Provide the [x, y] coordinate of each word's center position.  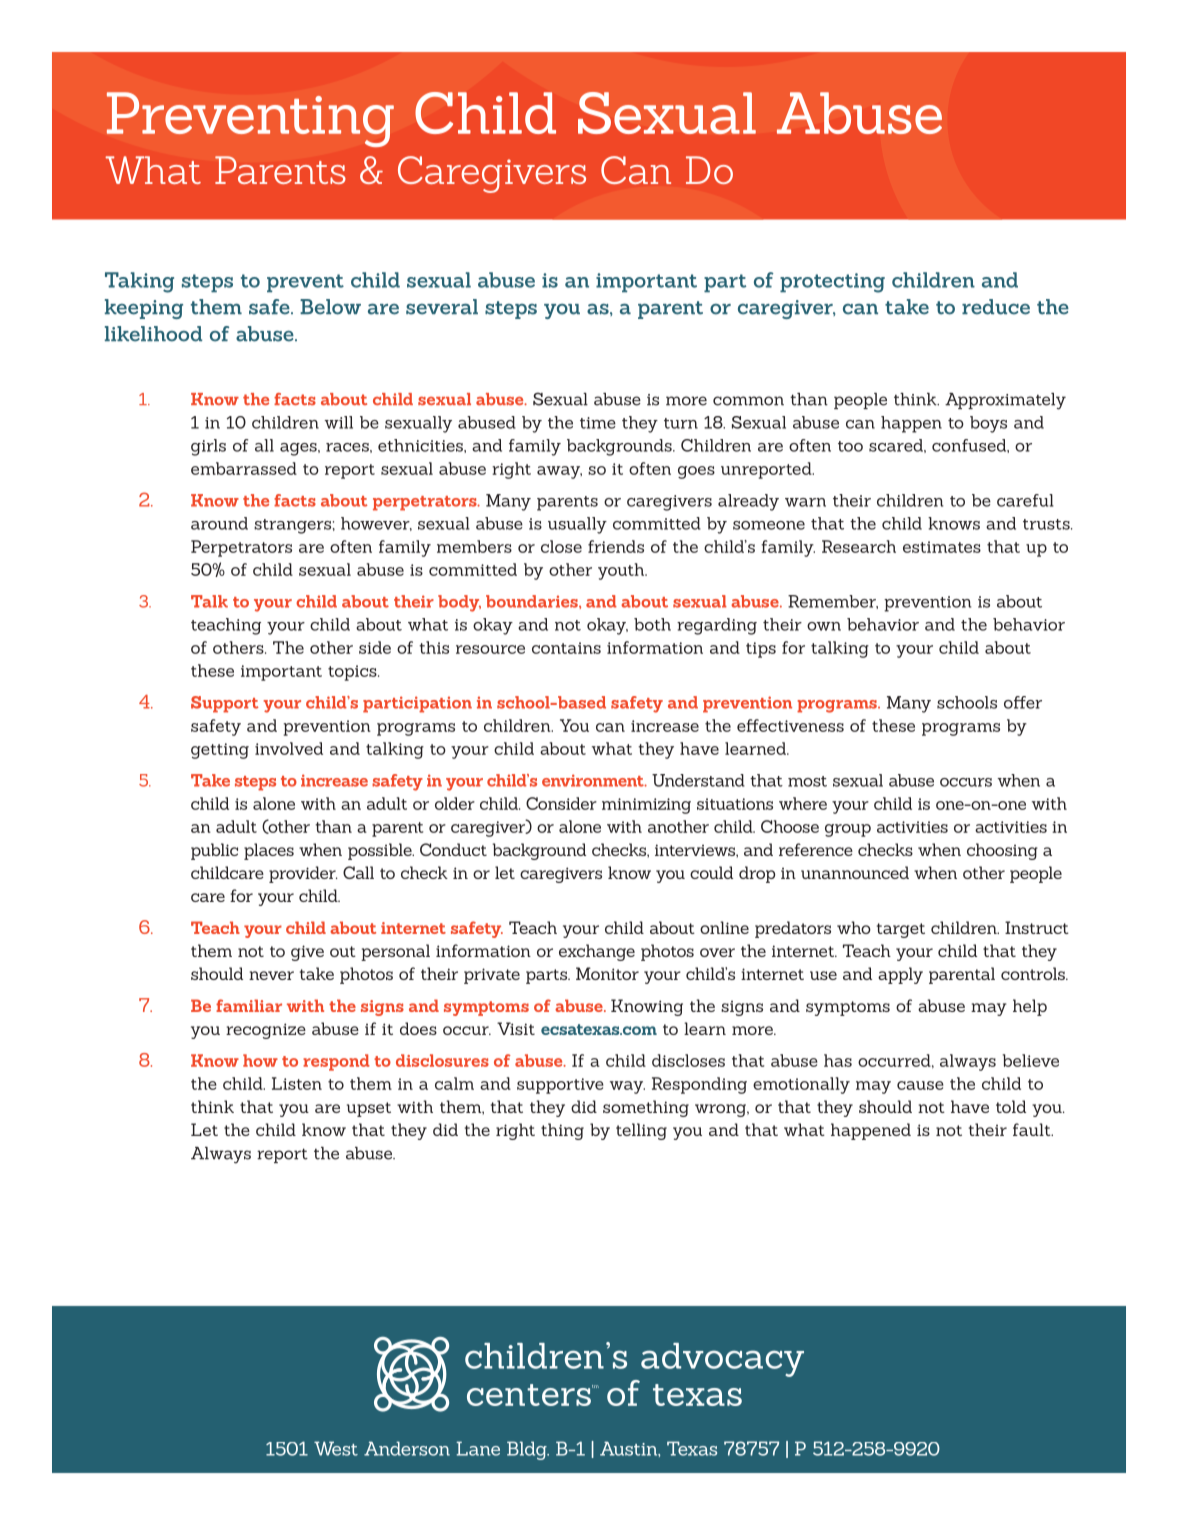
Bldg [528, 1450]
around [219, 523]
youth [622, 571]
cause [920, 1085]
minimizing [646, 806]
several [442, 307]
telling [641, 1131]
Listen [297, 1083]
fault [1033, 1129]
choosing [1002, 851]
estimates [942, 547]
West [336, 1448]
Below [330, 307]
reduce [996, 307]
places [269, 851]
